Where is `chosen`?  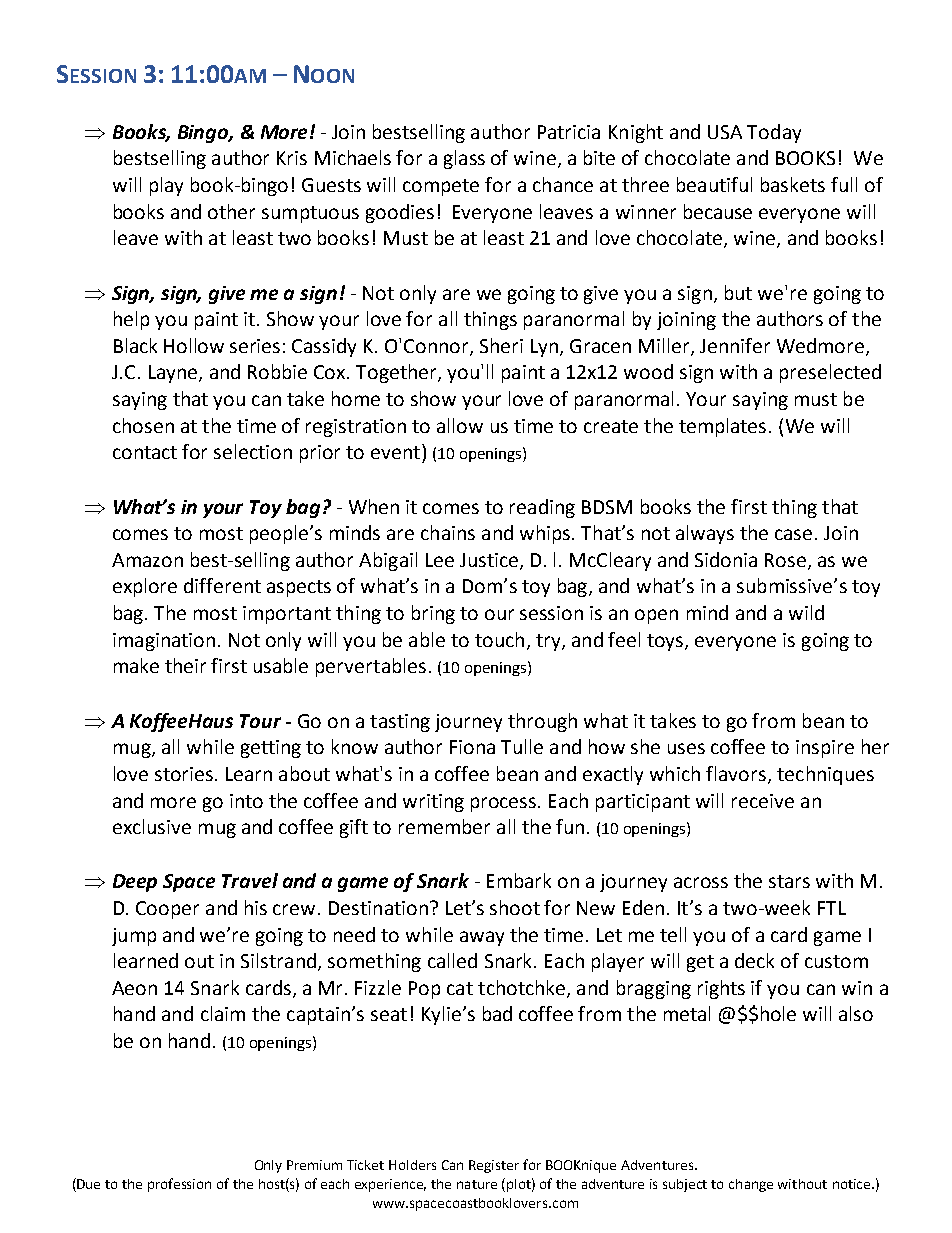
chosen is located at coordinates (143, 425).
